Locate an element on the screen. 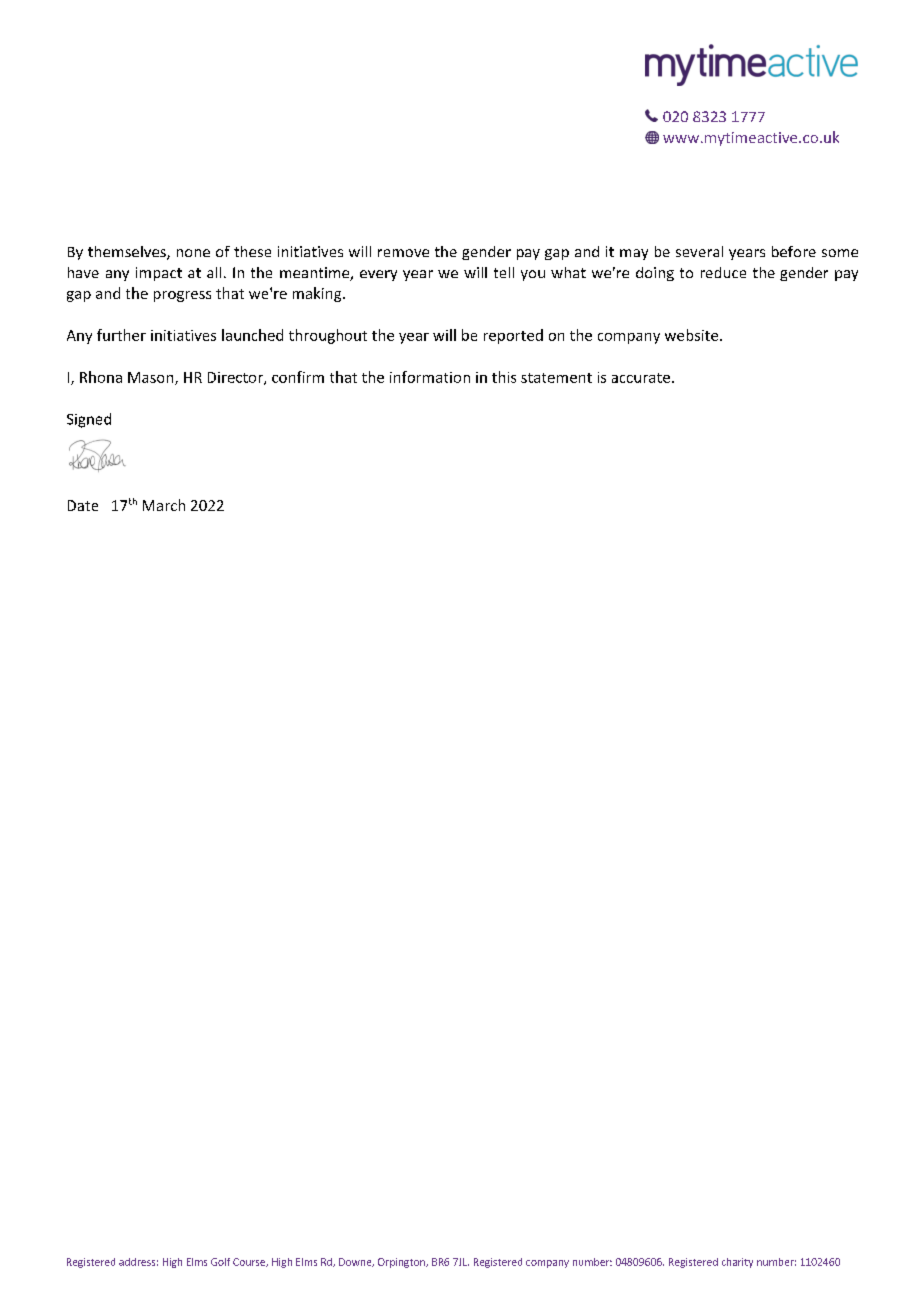  March is located at coordinates (164, 505).
